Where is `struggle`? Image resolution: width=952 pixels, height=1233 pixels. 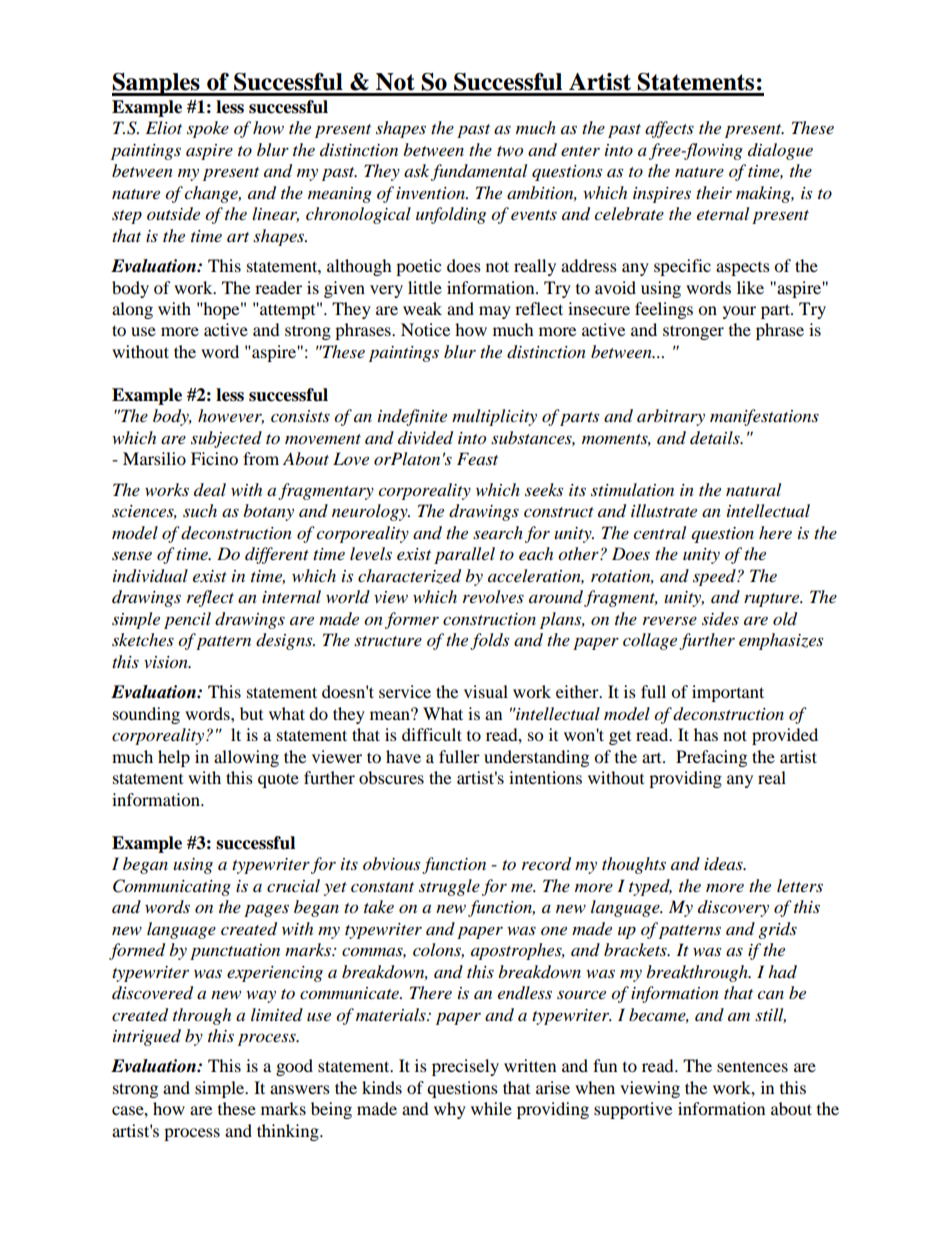
struggle is located at coordinates (449, 887).
